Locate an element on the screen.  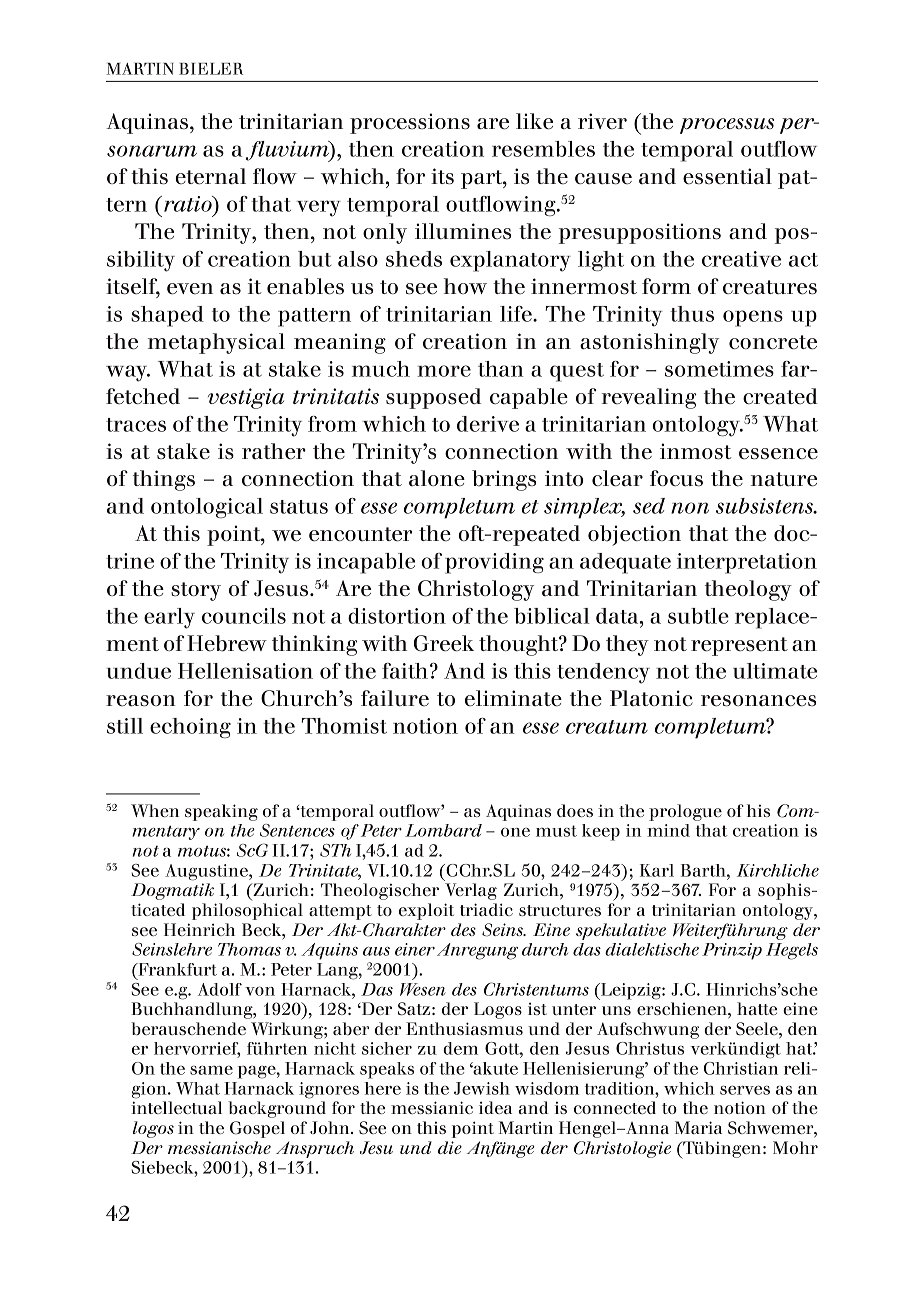
processions is located at coordinates (410, 123).
